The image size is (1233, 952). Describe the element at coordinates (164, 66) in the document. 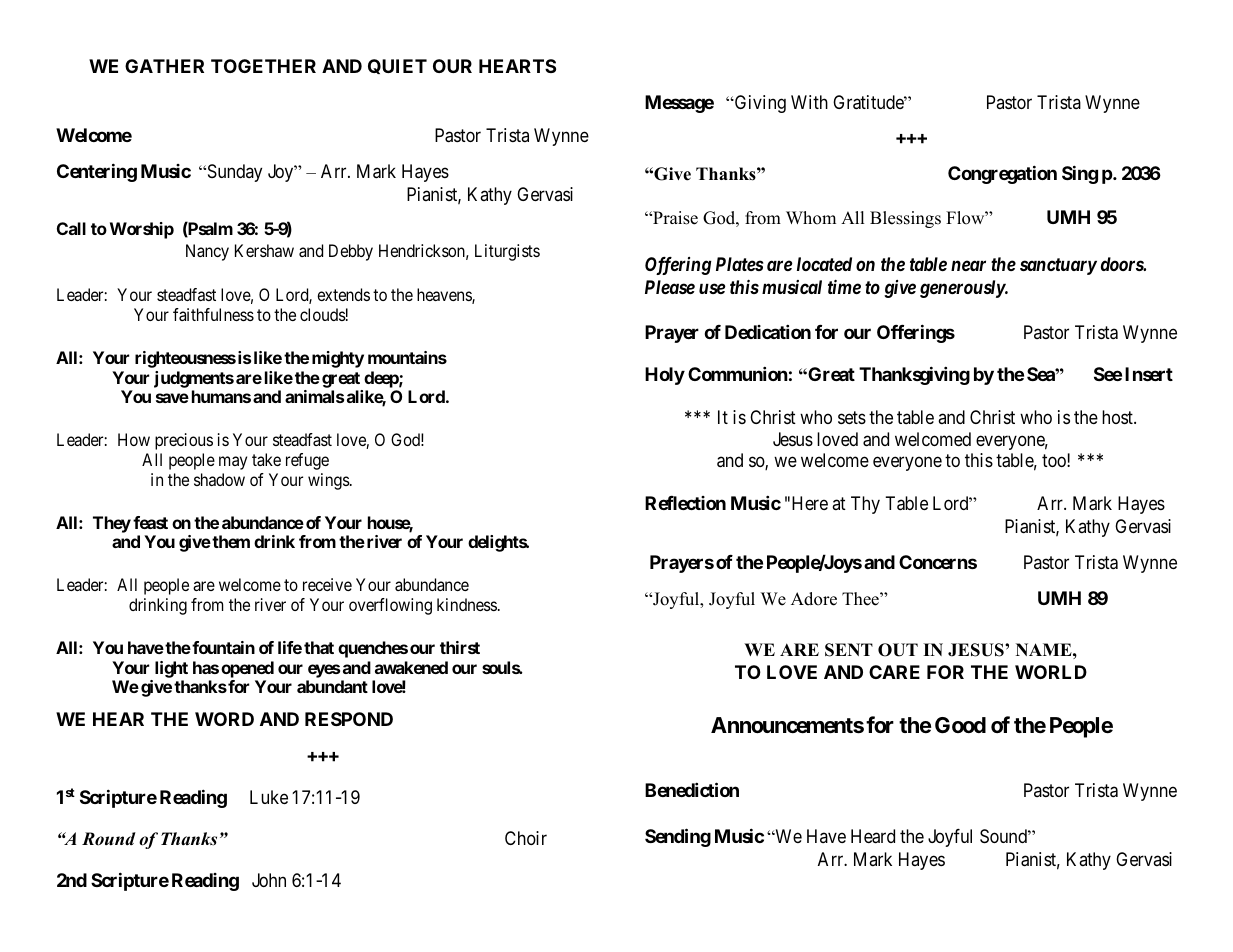

I see `GATHER` at that location.
